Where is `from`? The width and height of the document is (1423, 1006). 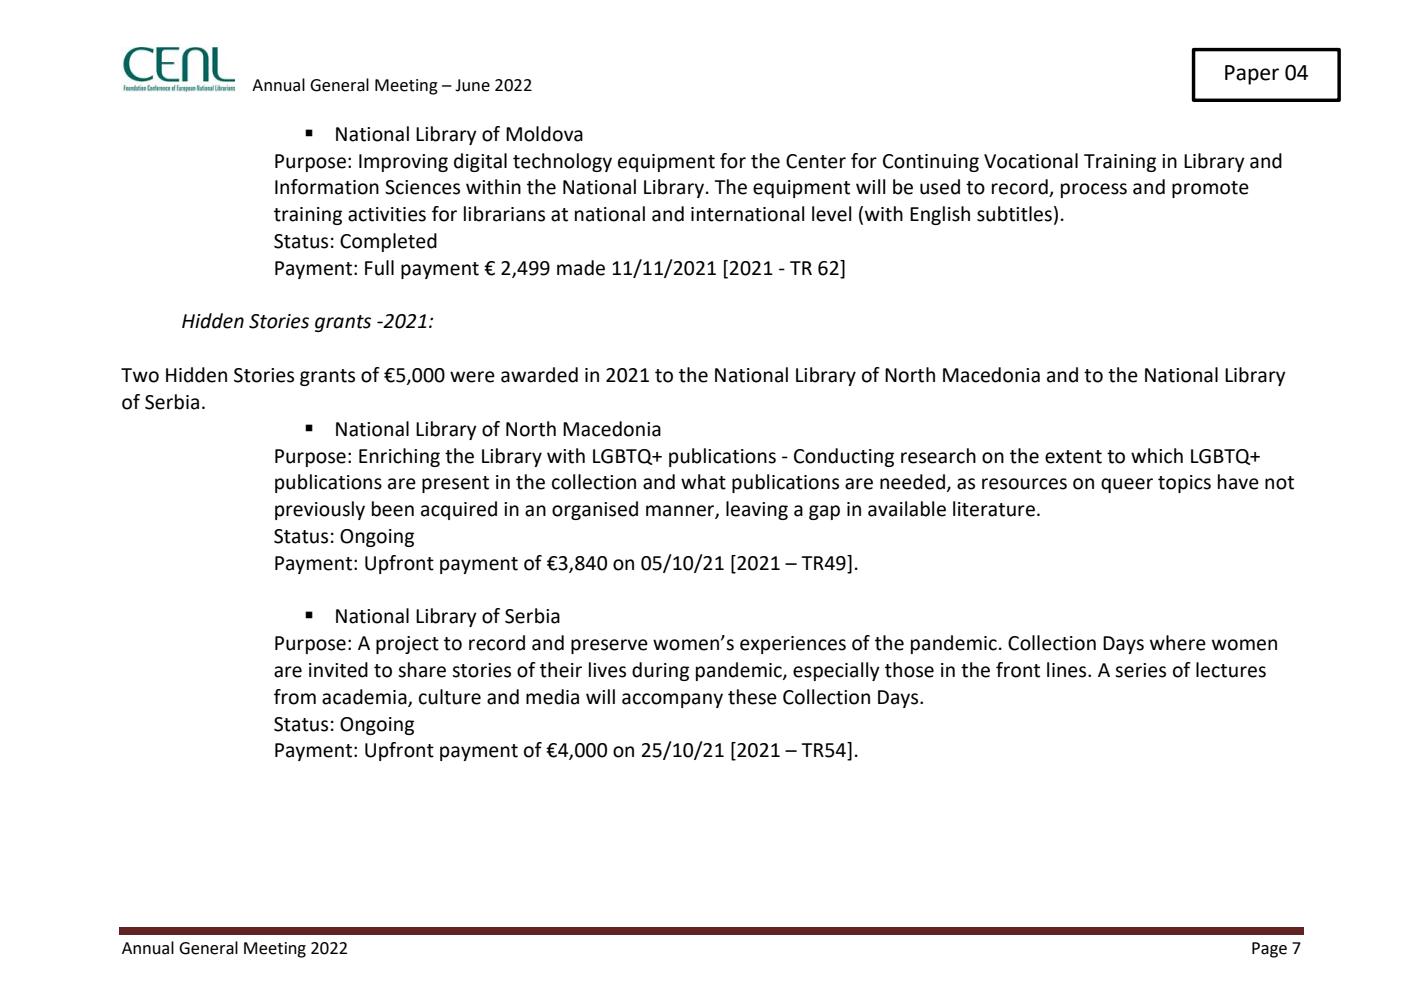
from is located at coordinates (295, 697).
